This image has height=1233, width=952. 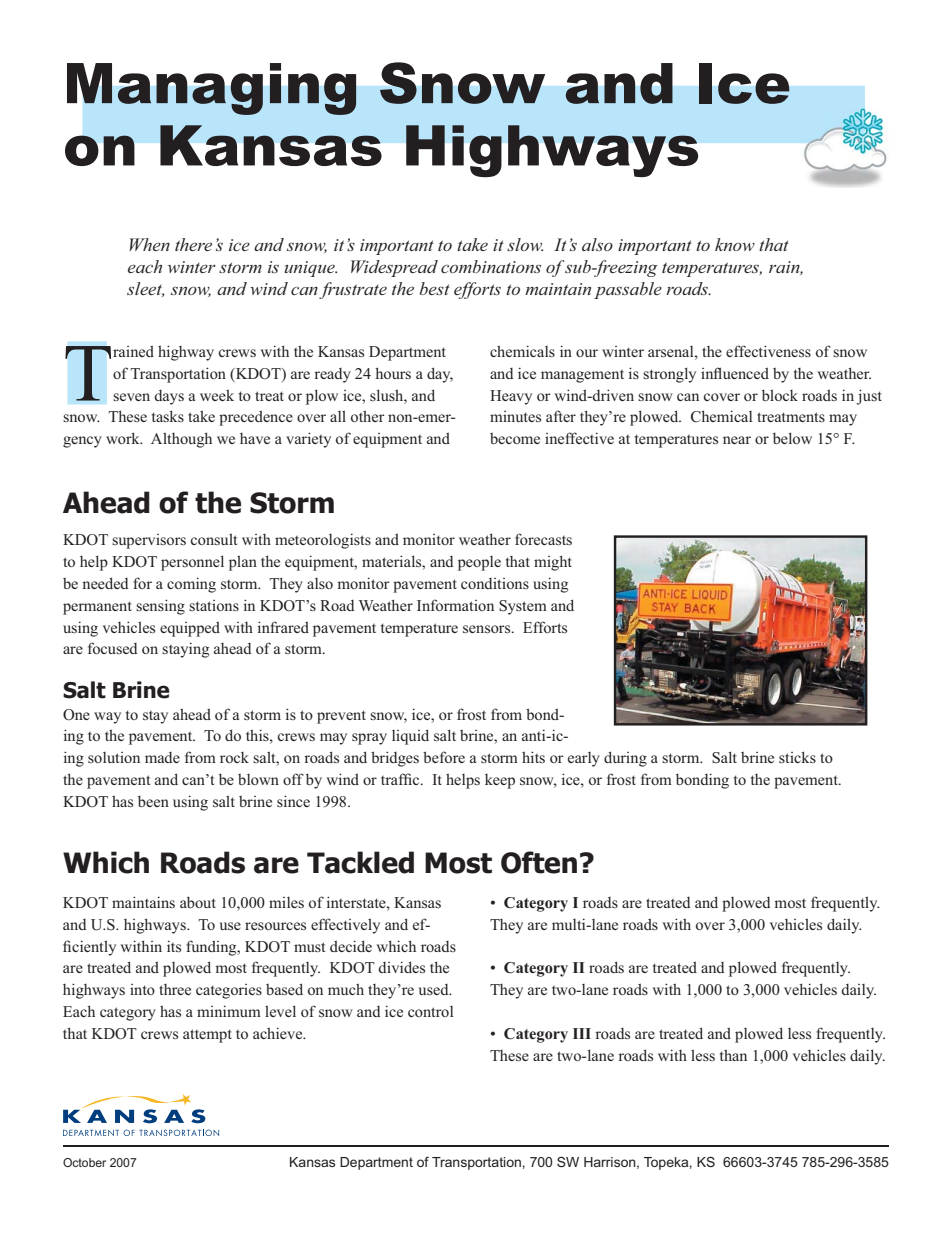 I want to click on sticks, so click(x=797, y=757).
